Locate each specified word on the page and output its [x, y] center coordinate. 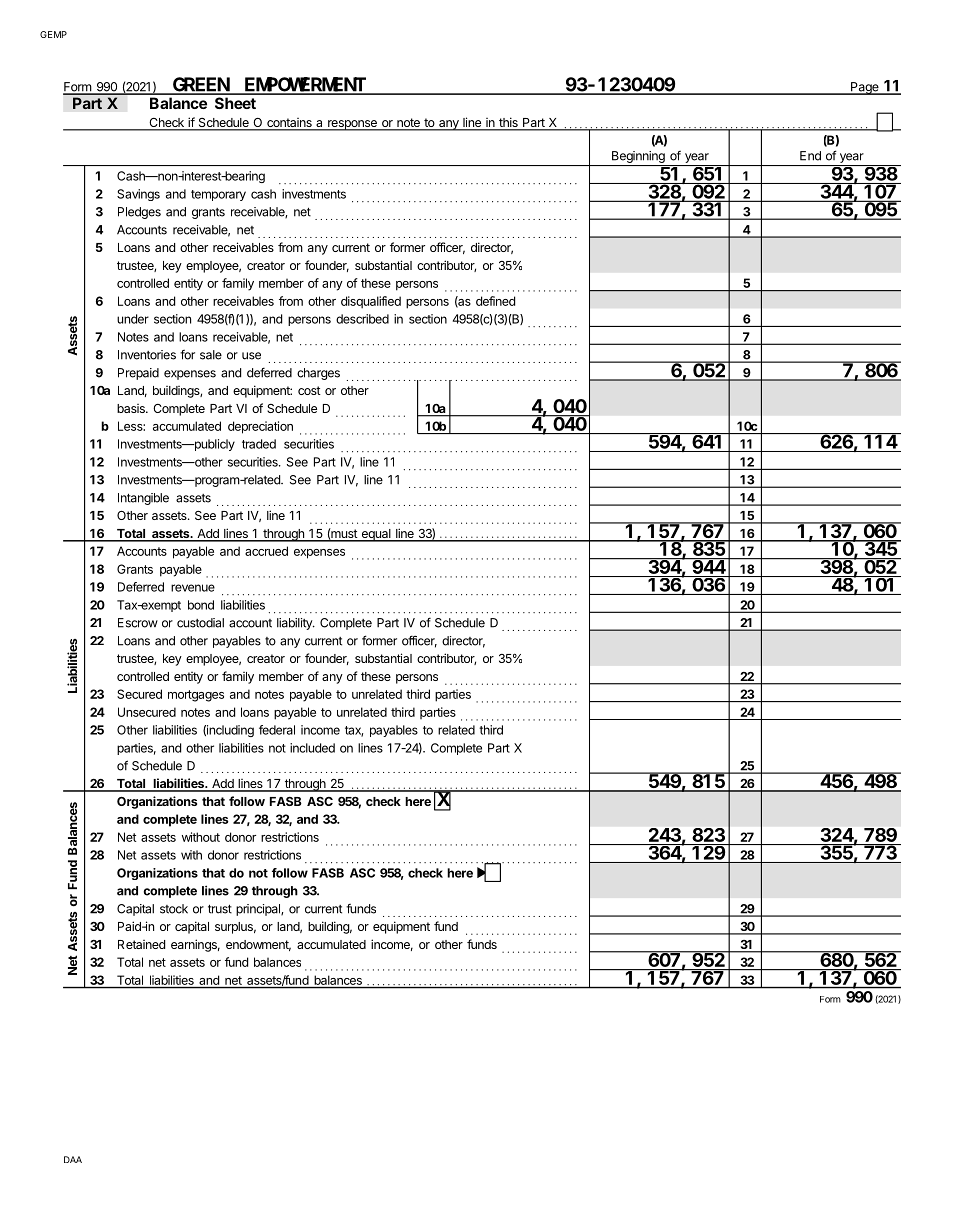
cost [309, 390]
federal [277, 730]
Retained [141, 944]
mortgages [196, 696]
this [508, 123]
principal [259, 910]
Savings [138, 195]
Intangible [143, 499]
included [312, 748]
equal [376, 535]
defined [495, 301]
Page [865, 88]
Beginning [638, 157]
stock [174, 909]
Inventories [147, 355]
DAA [73, 1159]
